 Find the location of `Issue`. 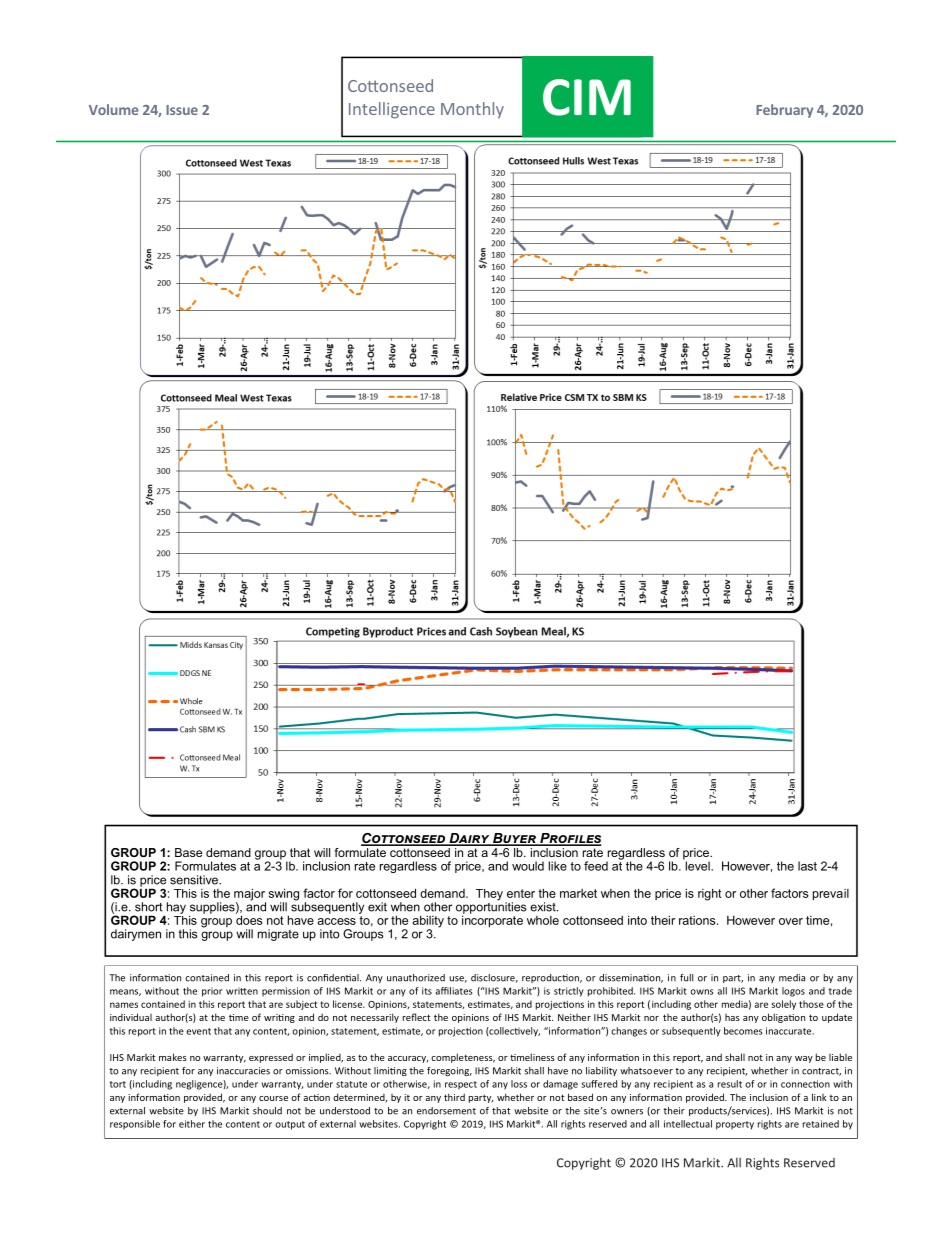

Issue is located at coordinates (182, 110).
